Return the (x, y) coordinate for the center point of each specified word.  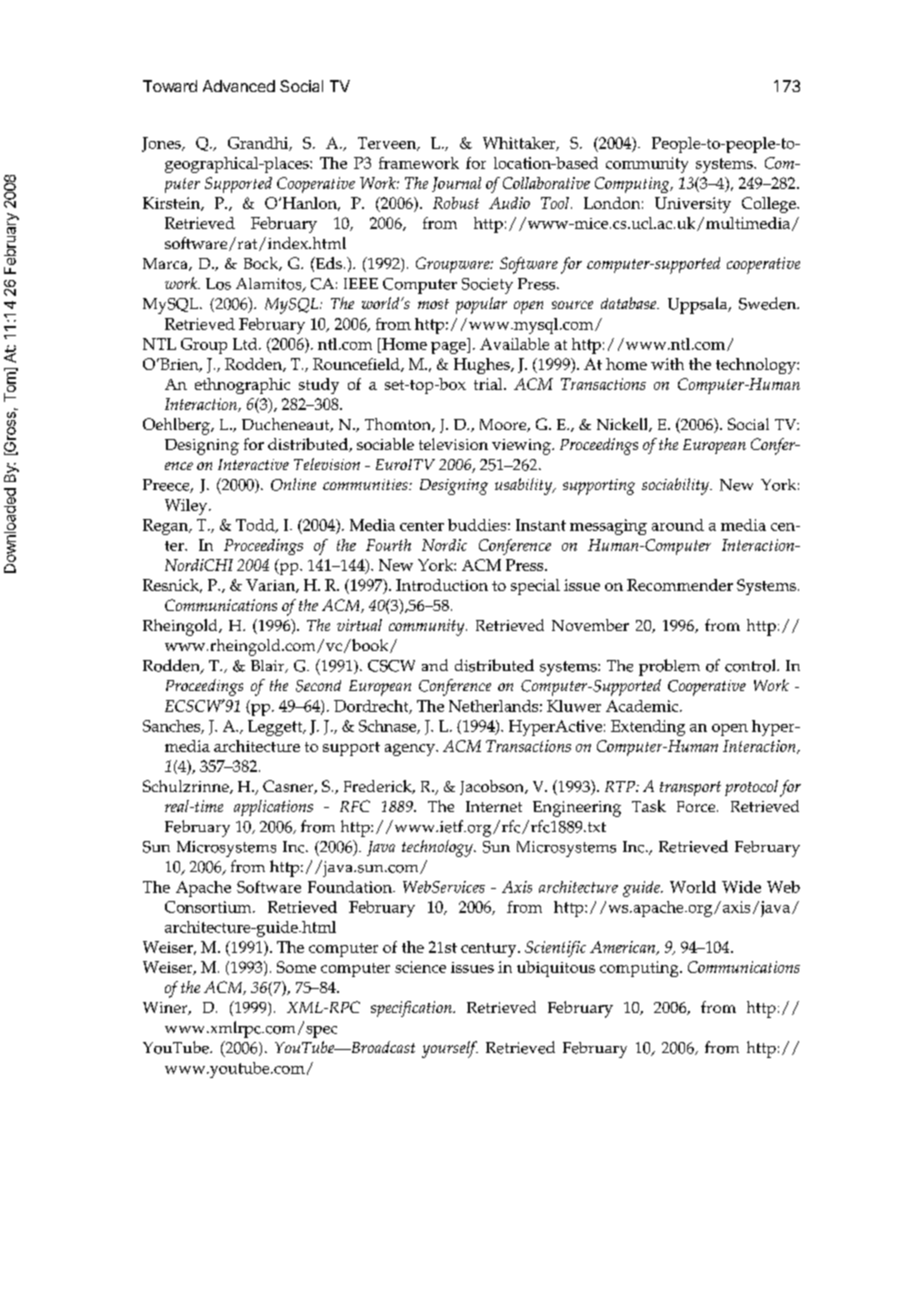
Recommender (680, 585)
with (667, 364)
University (693, 205)
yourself (450, 1049)
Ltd (246, 344)
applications (273, 808)
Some (296, 967)
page (449, 348)
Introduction (442, 585)
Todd (256, 526)
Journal (456, 184)
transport (690, 788)
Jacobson (493, 787)
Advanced (239, 86)
